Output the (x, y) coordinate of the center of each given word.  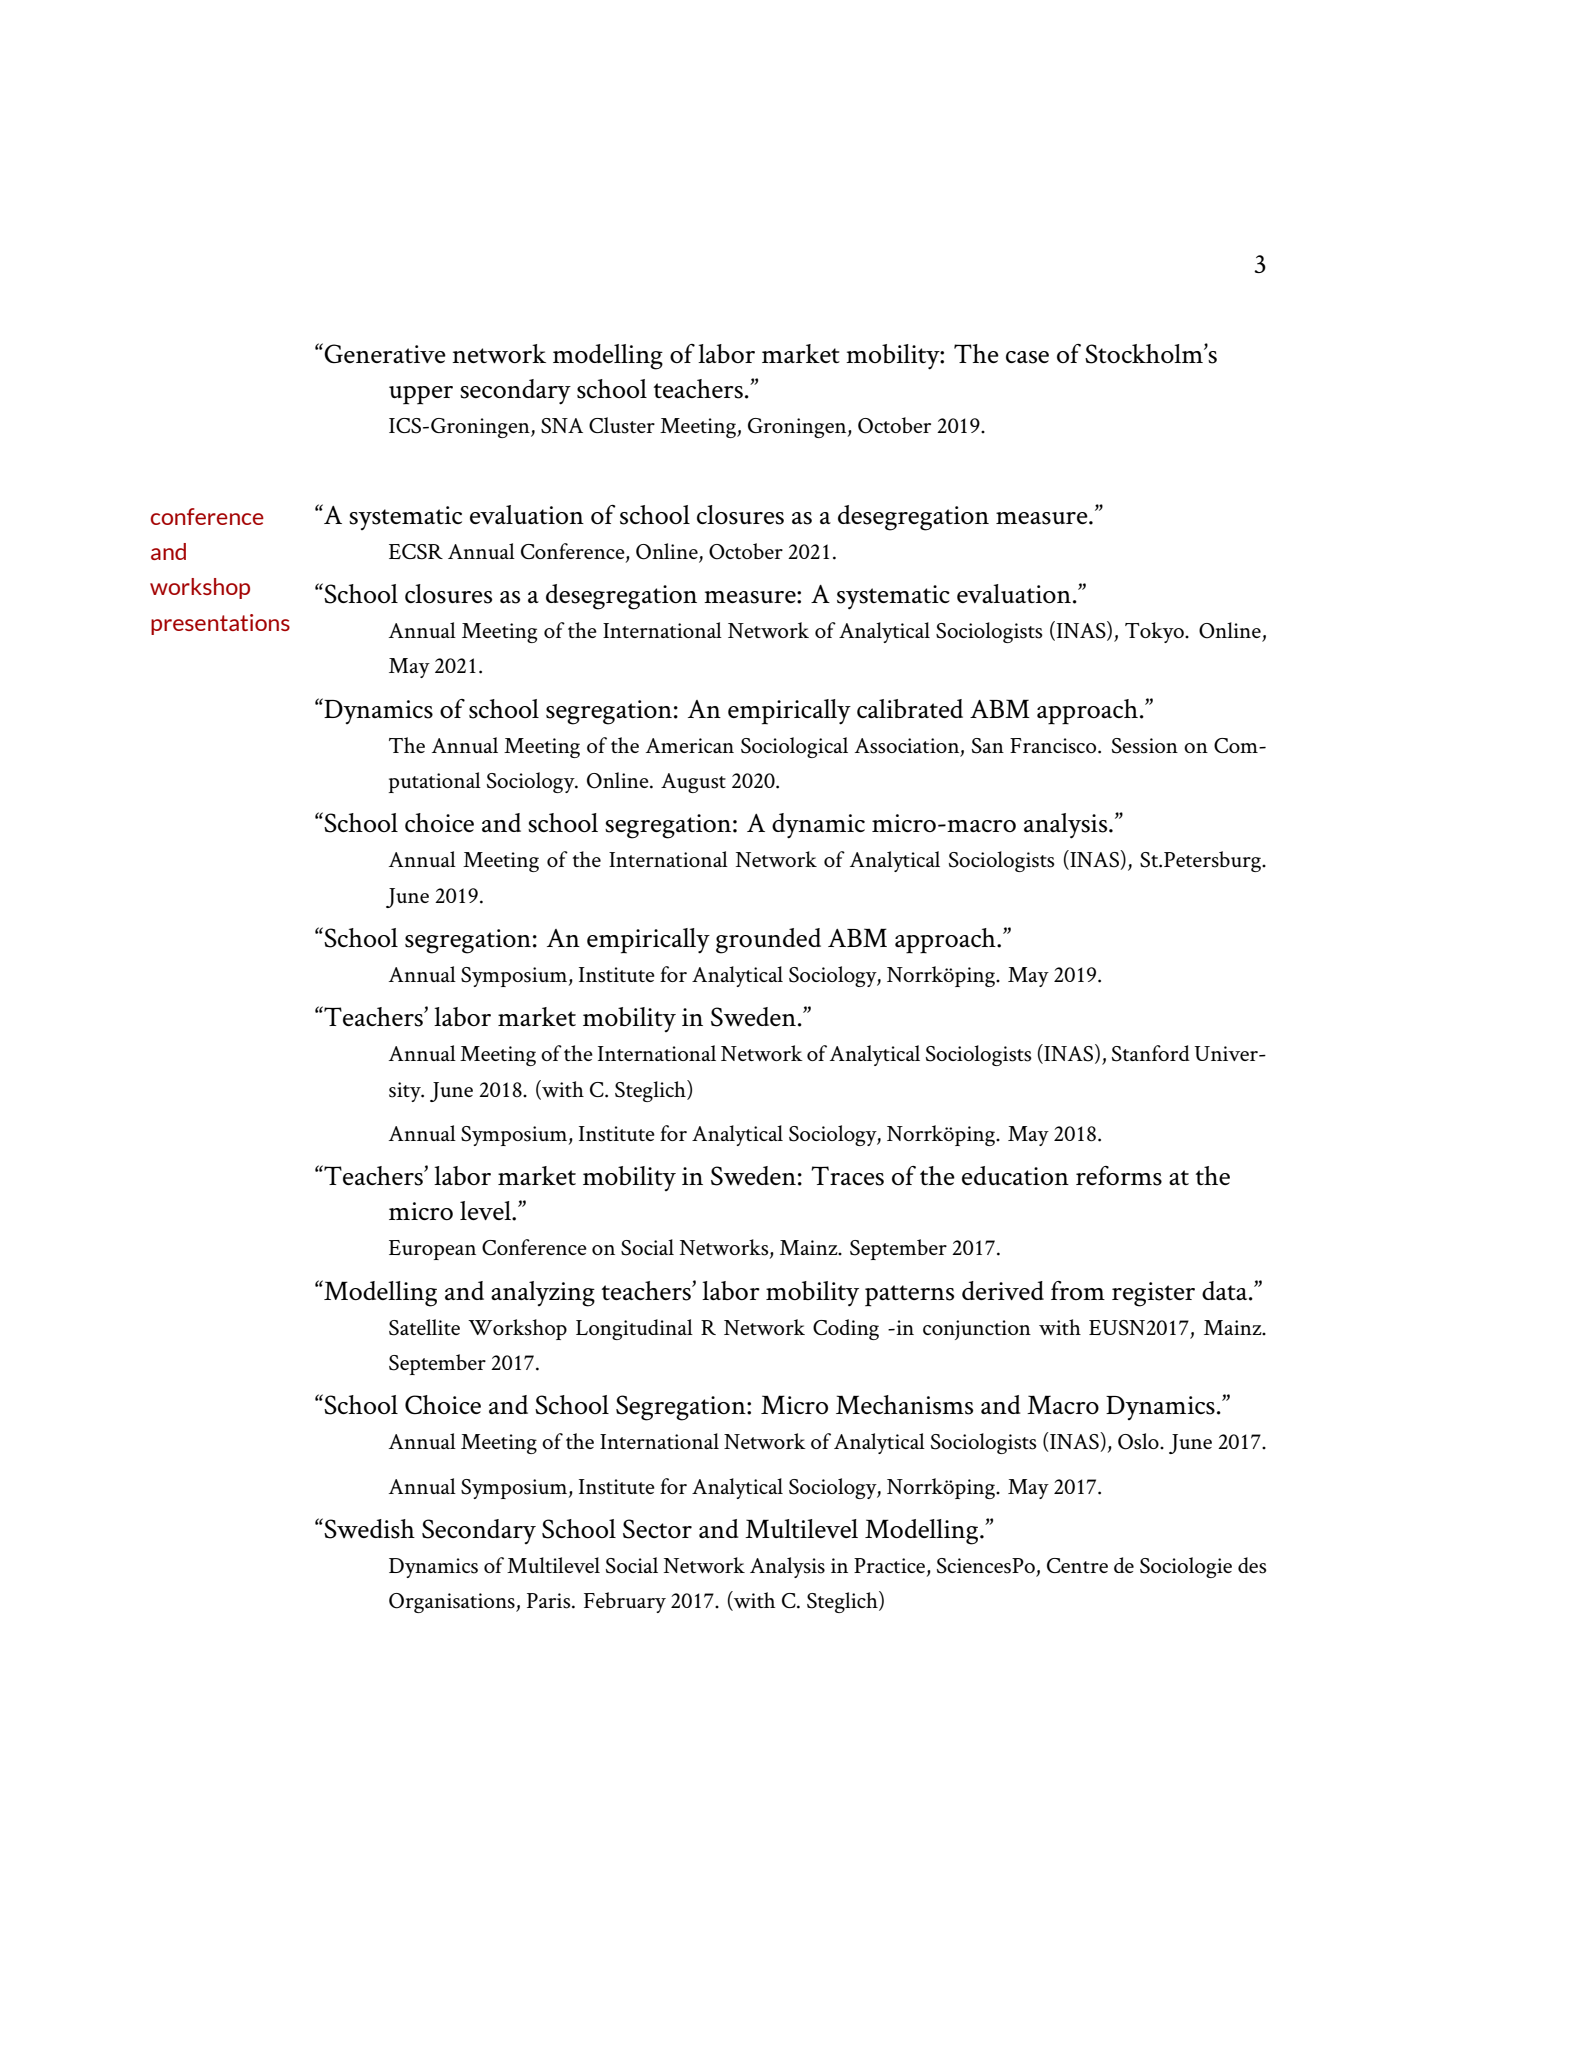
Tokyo (1155, 632)
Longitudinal (634, 1329)
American (690, 745)
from (1078, 1290)
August (693, 783)
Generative (385, 353)
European (432, 1250)
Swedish (368, 1528)
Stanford (1151, 1053)
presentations (220, 624)
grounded (768, 941)
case (1027, 357)
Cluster (622, 425)
